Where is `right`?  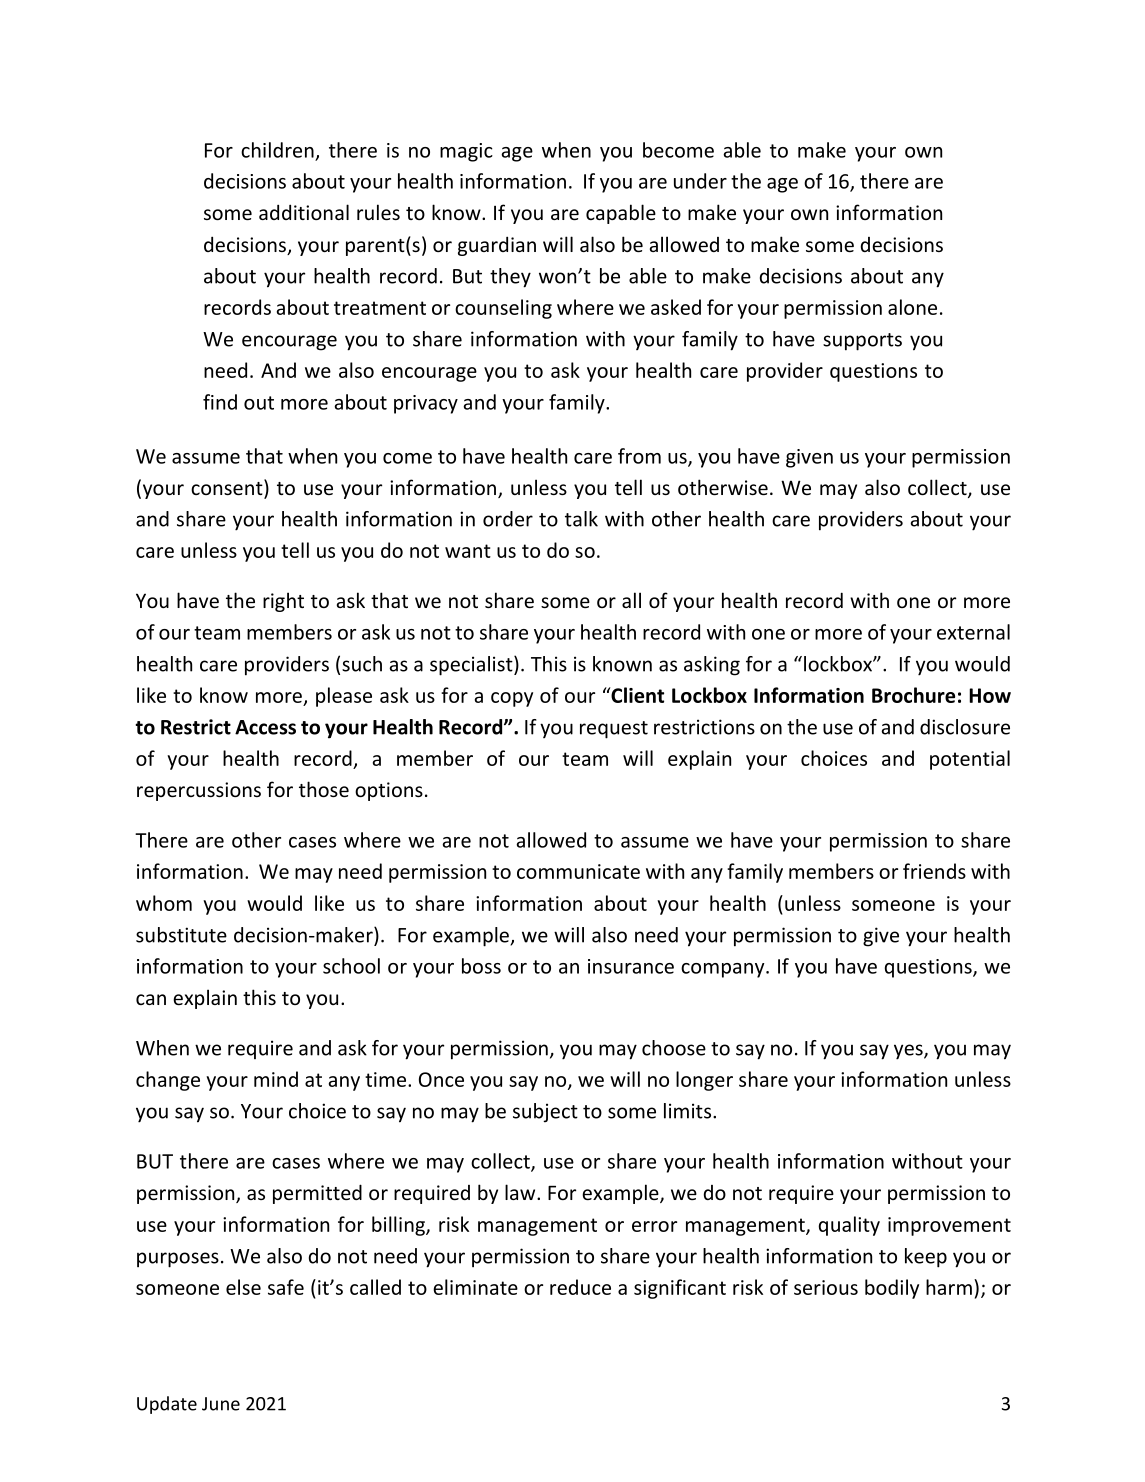 right is located at coordinates (283, 602).
